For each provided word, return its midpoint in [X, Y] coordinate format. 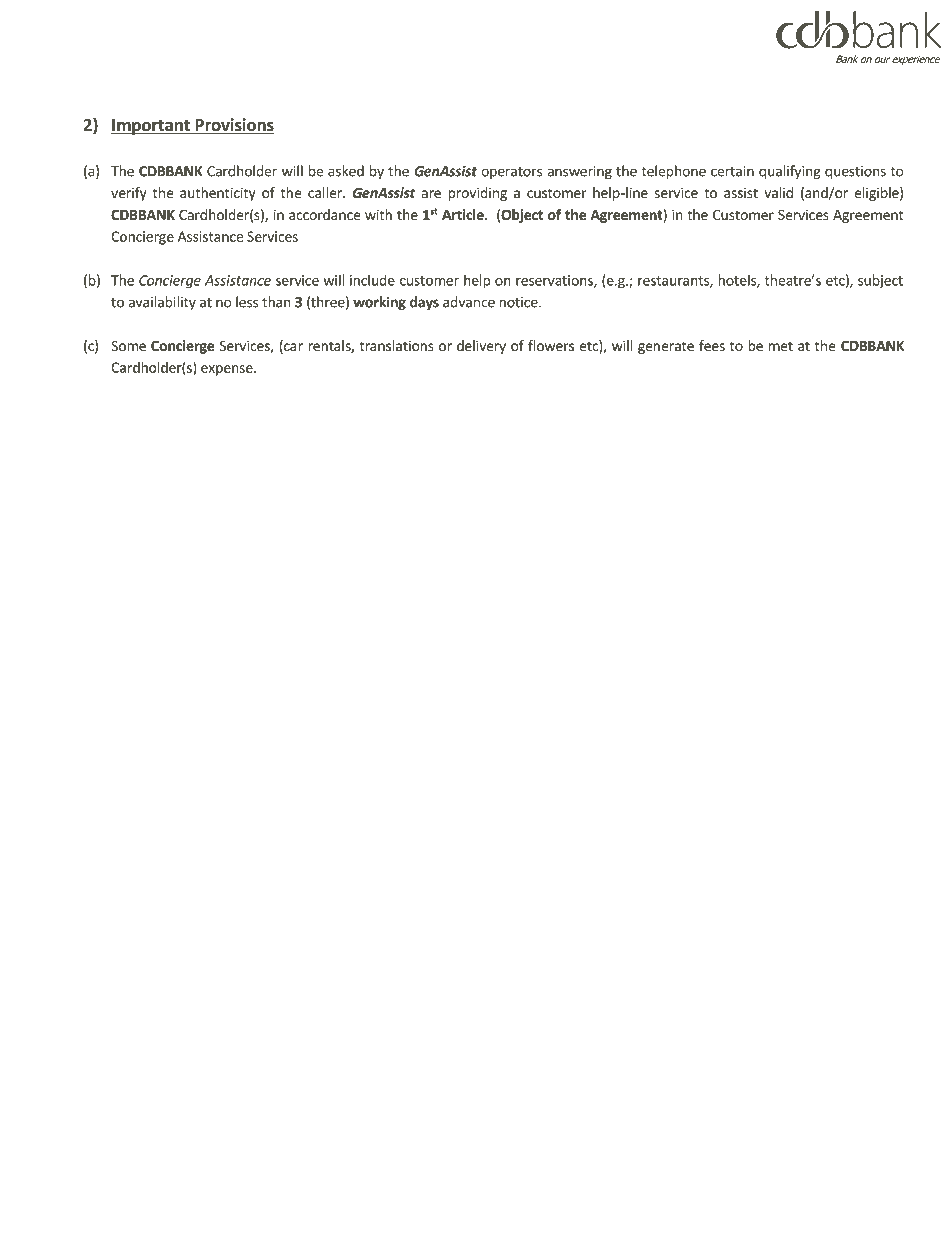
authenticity [218, 194]
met [781, 346]
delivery [481, 347]
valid [778, 192]
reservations [555, 281]
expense [228, 370]
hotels [738, 281]
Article [464, 214]
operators [511, 173]
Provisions [233, 126]
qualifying [790, 172]
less [247, 302]
